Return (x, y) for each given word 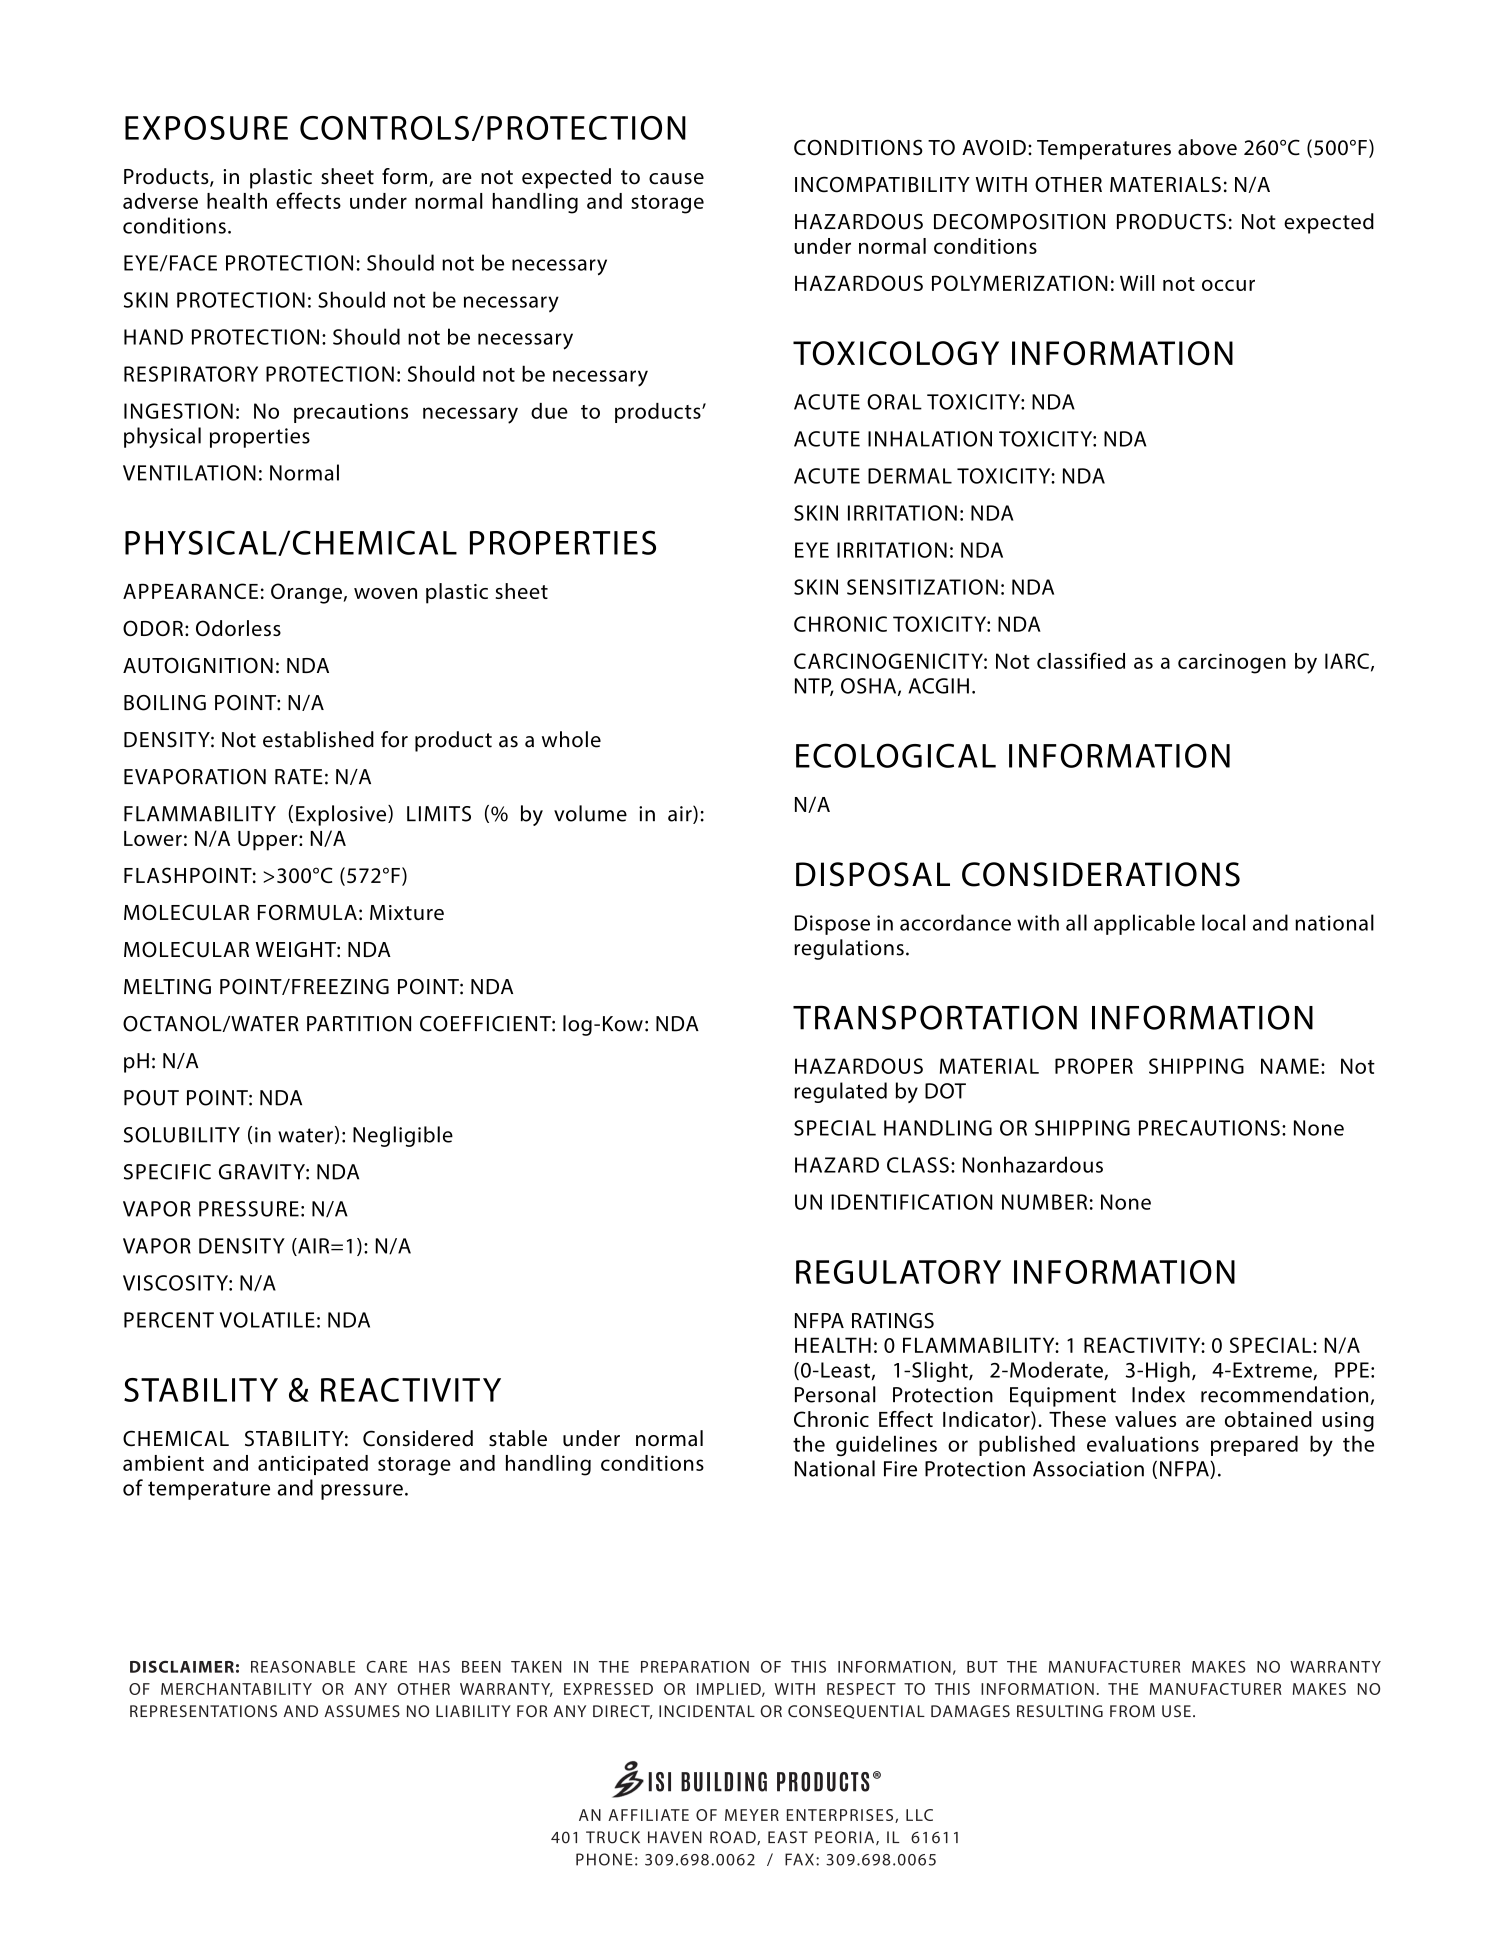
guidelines (886, 1445)
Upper (269, 841)
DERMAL (910, 476)
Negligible (403, 1136)
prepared (1254, 1445)
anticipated (313, 1465)
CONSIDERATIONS (1101, 874)
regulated (840, 1092)
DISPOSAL (873, 874)
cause (676, 179)
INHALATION (930, 439)
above (1207, 147)
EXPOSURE (206, 128)
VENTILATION (189, 473)
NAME (1290, 1066)
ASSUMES (362, 1711)
